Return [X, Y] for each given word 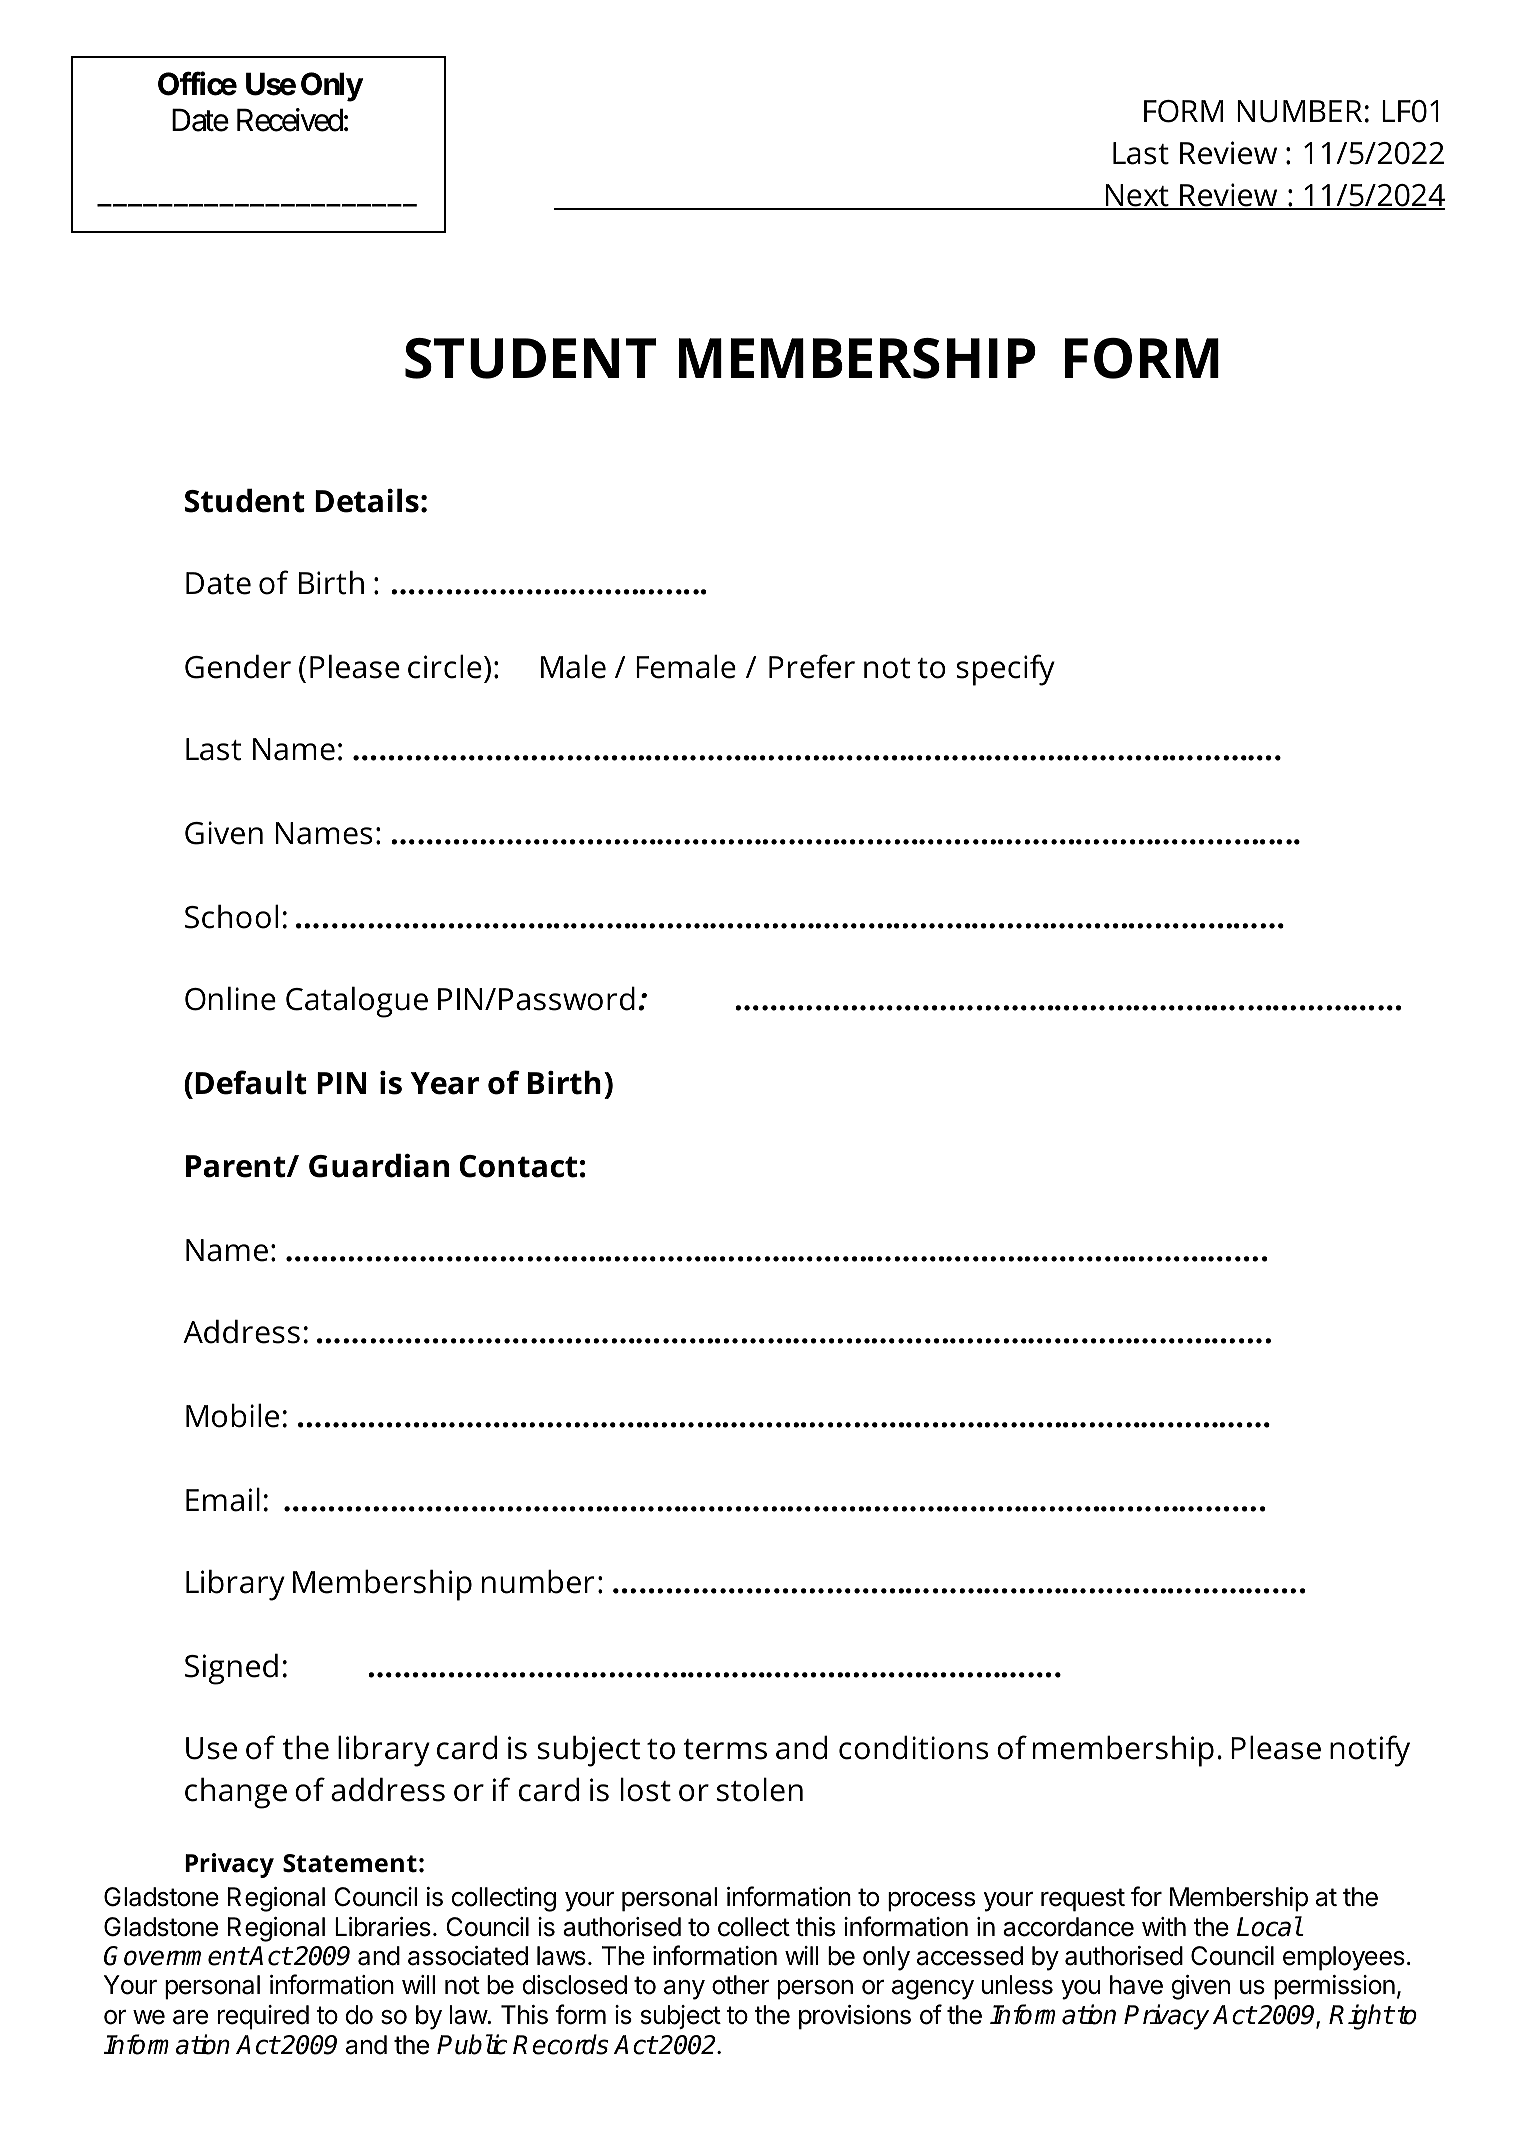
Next [1137, 196]
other [741, 1985]
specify [1006, 670]
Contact [518, 1166]
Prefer [812, 666]
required [263, 2017]
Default [251, 1082]
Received [290, 120]
